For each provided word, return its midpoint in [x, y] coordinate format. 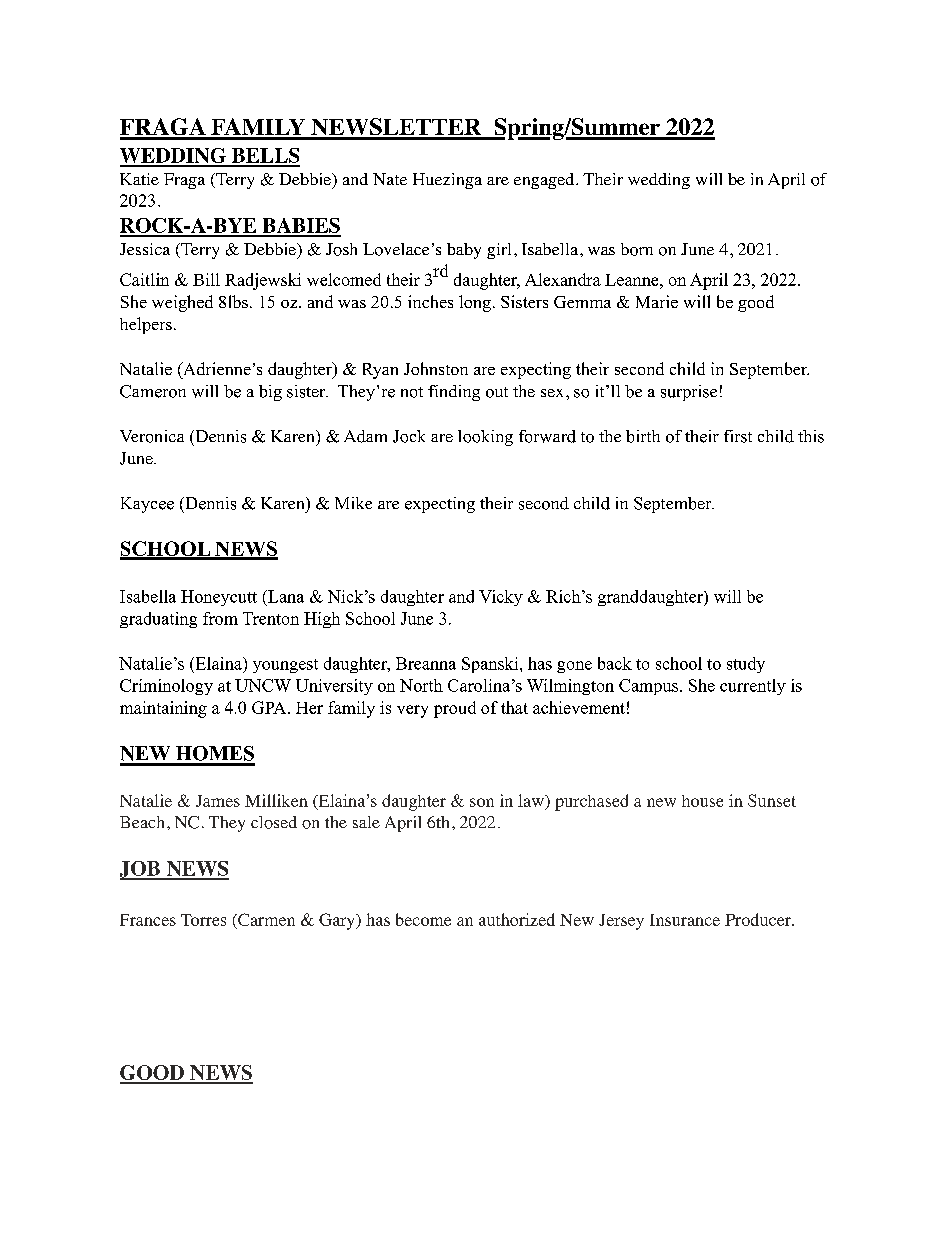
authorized [517, 919]
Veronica [152, 436]
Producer [759, 919]
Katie [139, 179]
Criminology [166, 687]
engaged [545, 181]
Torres [203, 920]
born [637, 249]
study [746, 665]
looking [485, 438]
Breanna [426, 663]
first [738, 436]
